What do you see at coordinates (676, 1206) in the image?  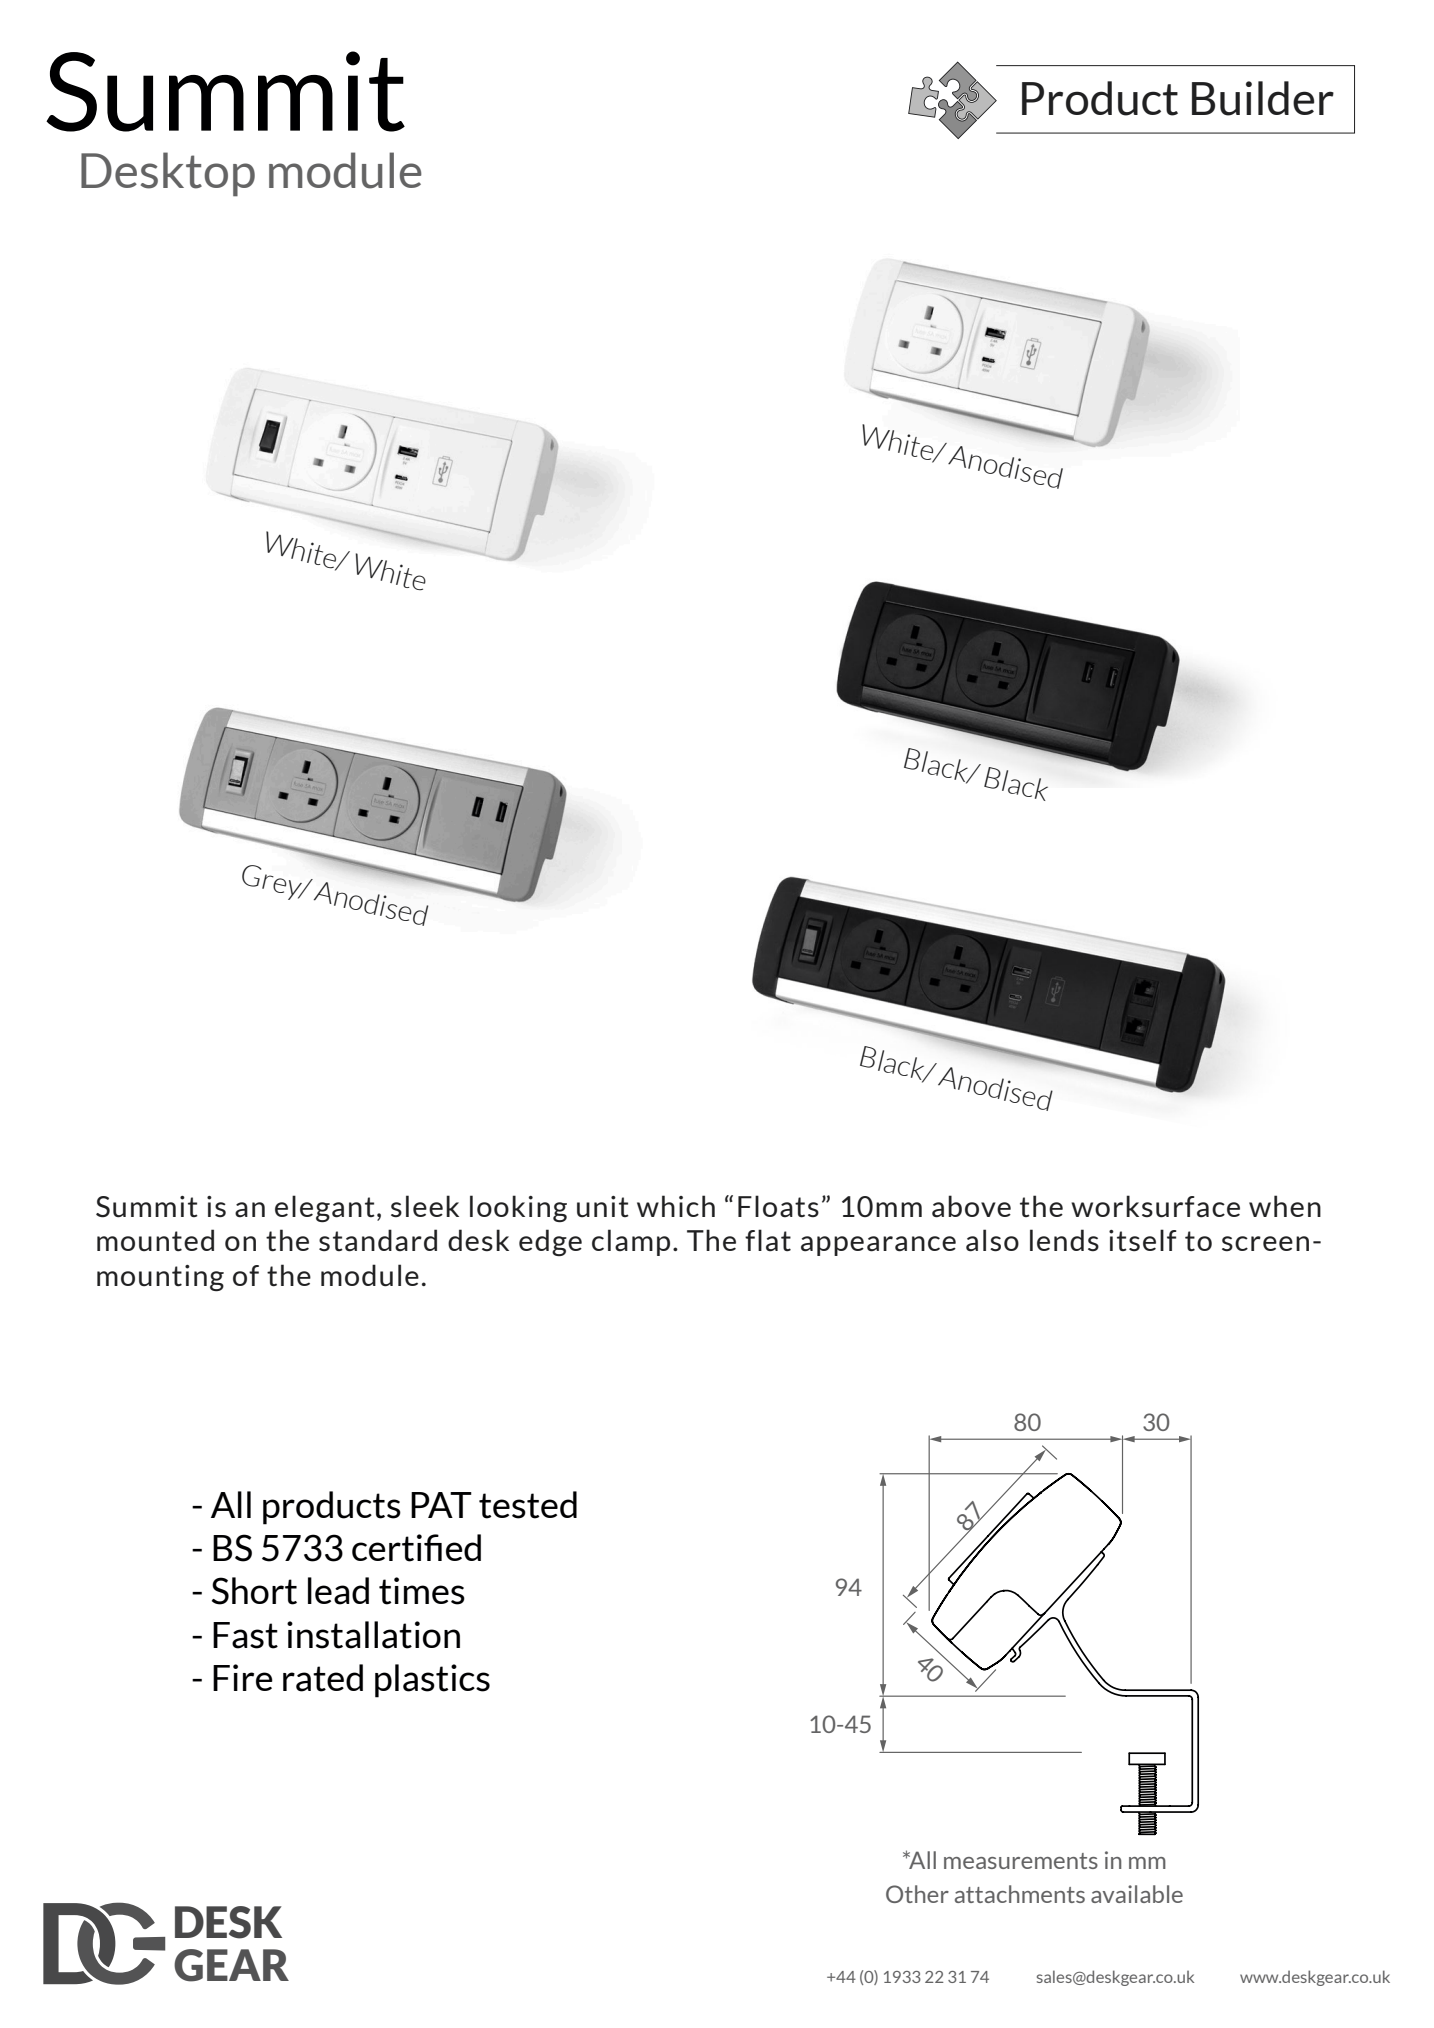 I see `which` at bounding box center [676, 1206].
